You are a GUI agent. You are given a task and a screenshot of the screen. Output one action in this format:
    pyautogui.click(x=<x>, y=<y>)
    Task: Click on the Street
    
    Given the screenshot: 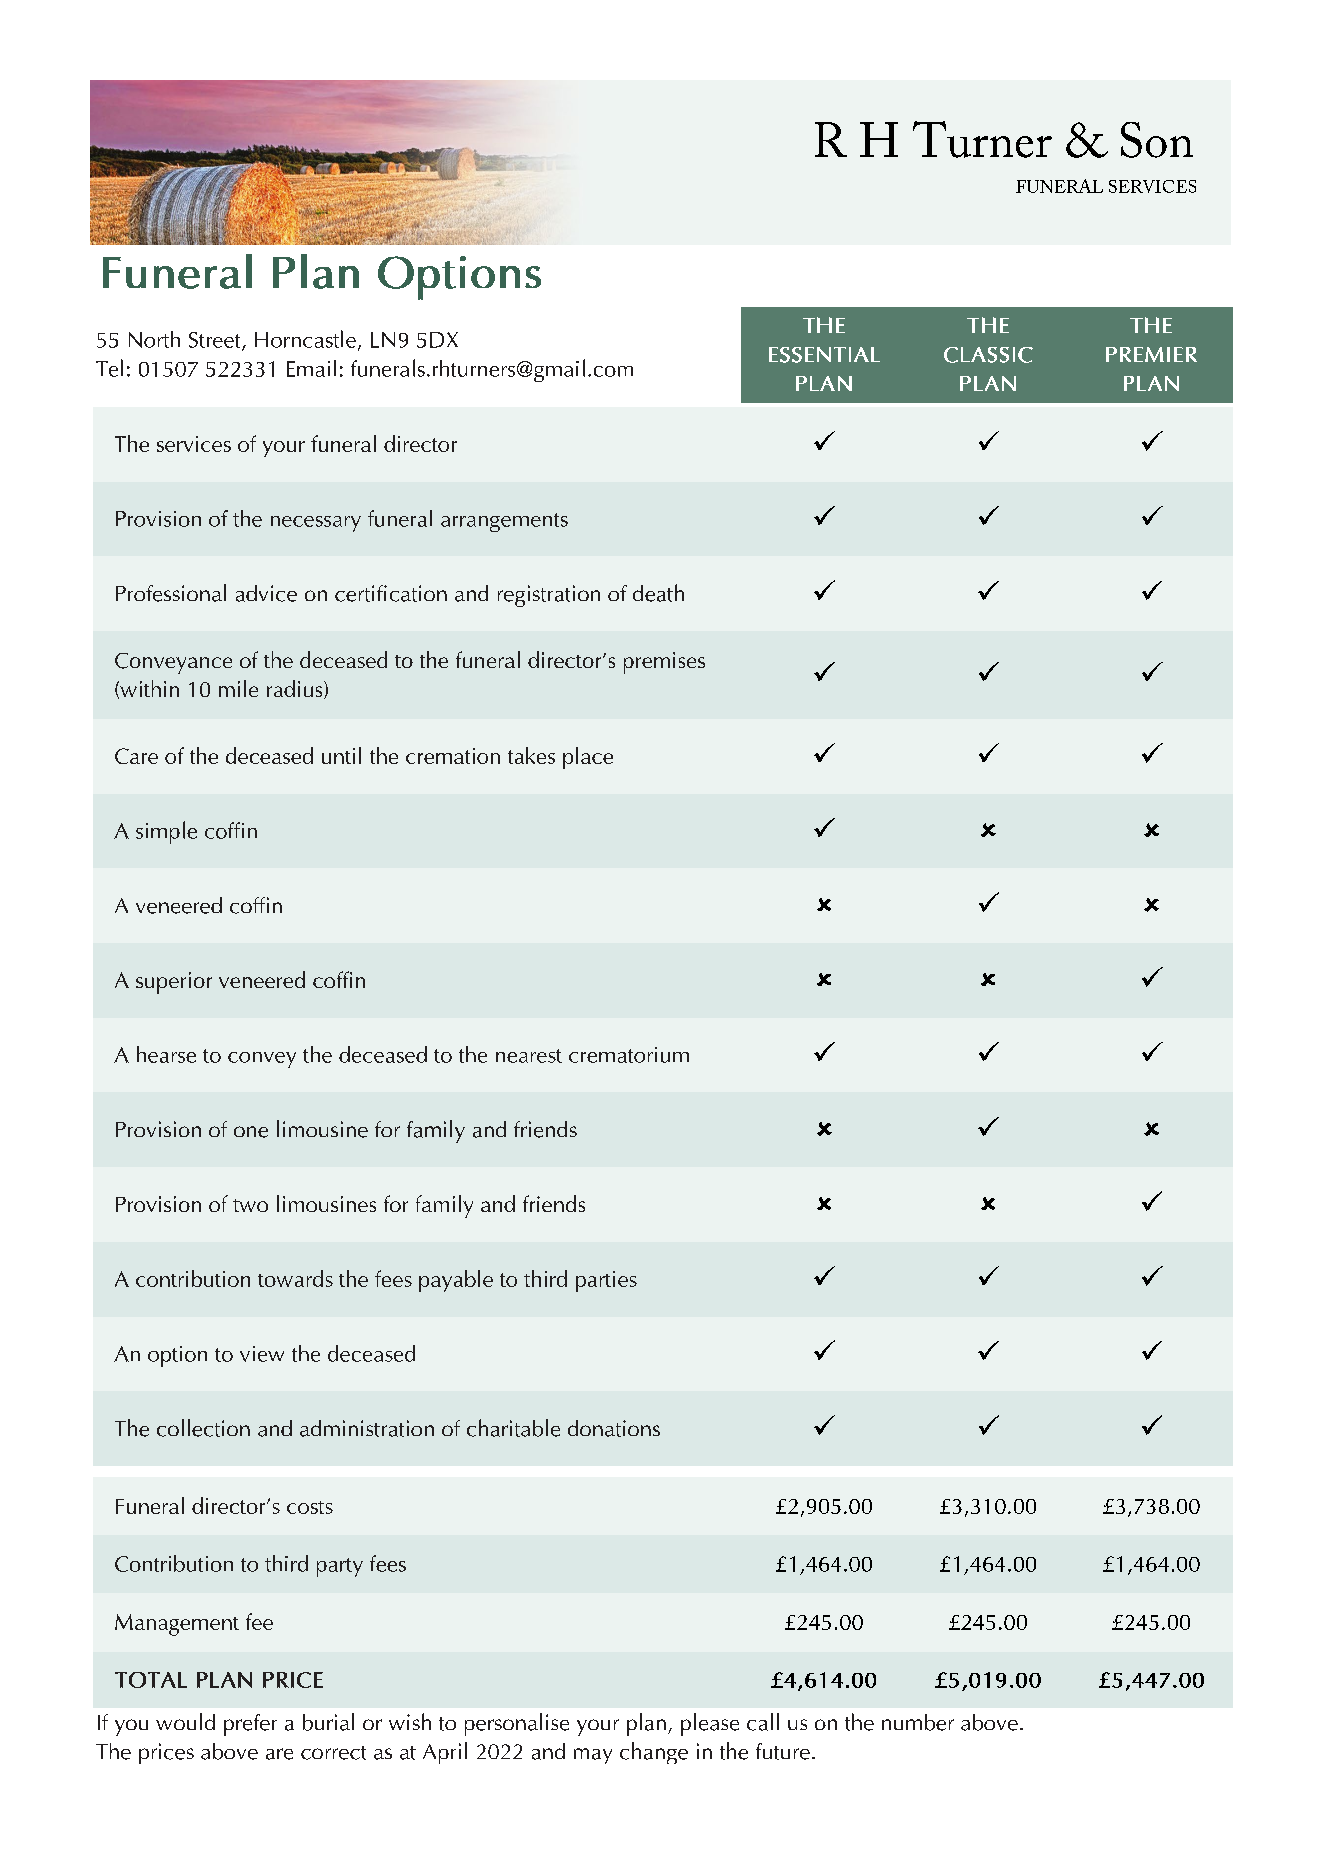 What is the action you would take?
    pyautogui.click(x=216, y=341)
